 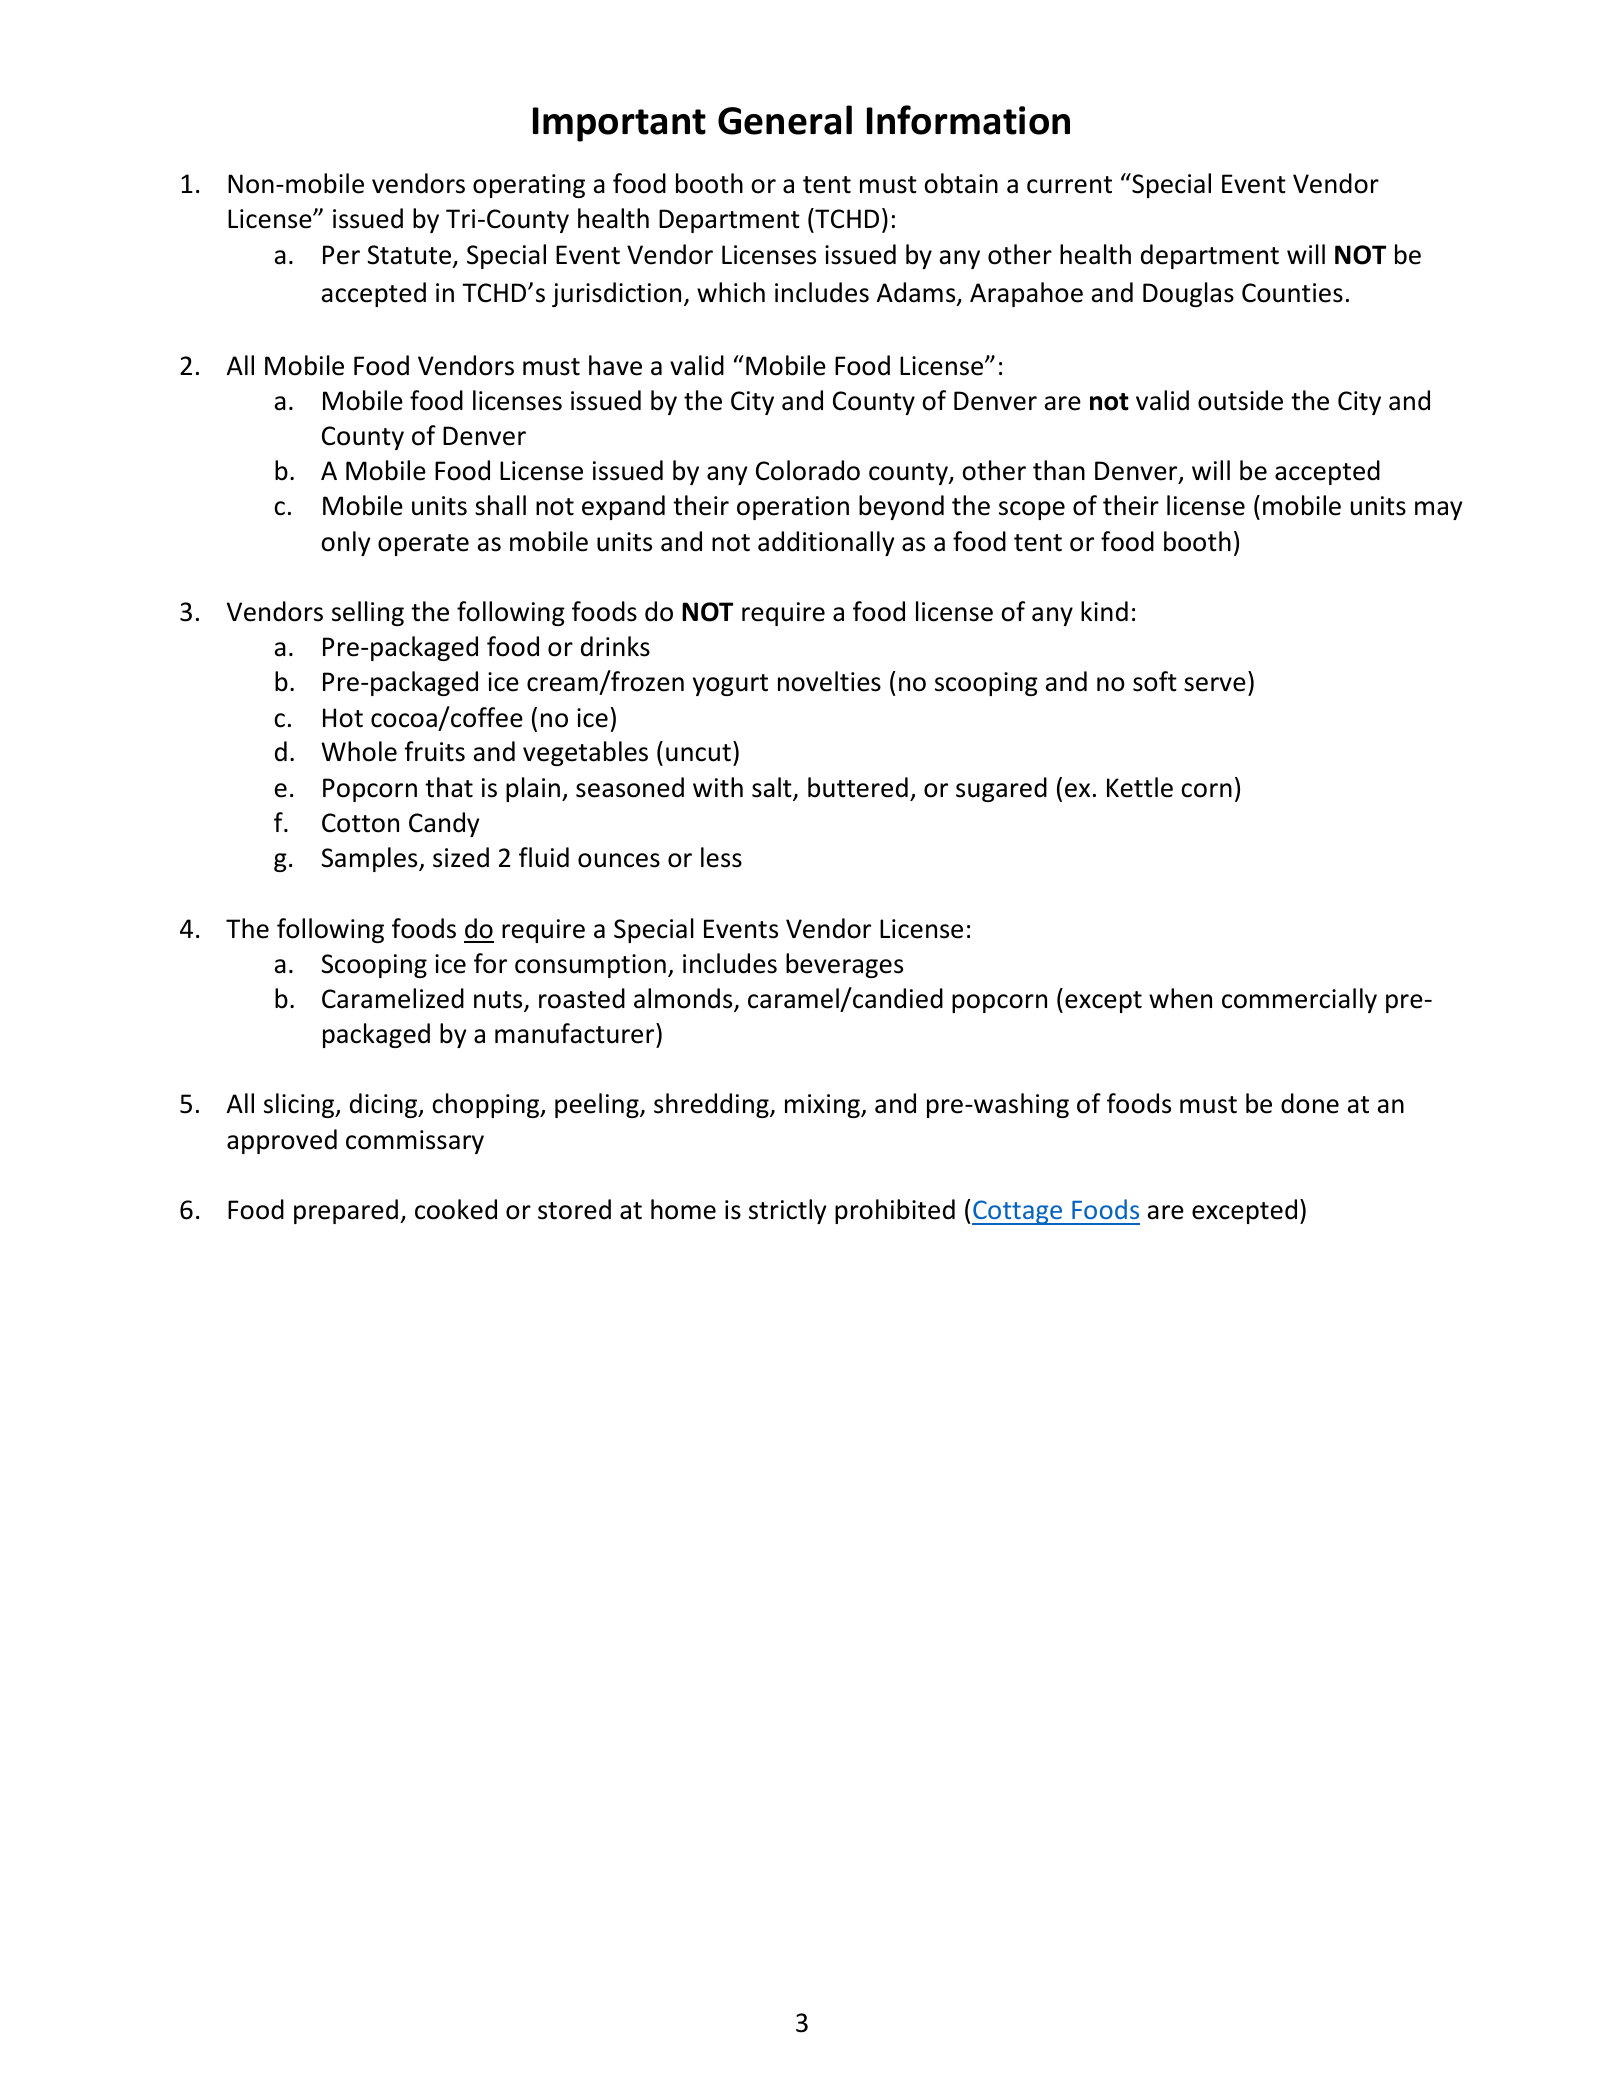 What do you see at coordinates (829, 681) in the image?
I see `novelties` at bounding box center [829, 681].
